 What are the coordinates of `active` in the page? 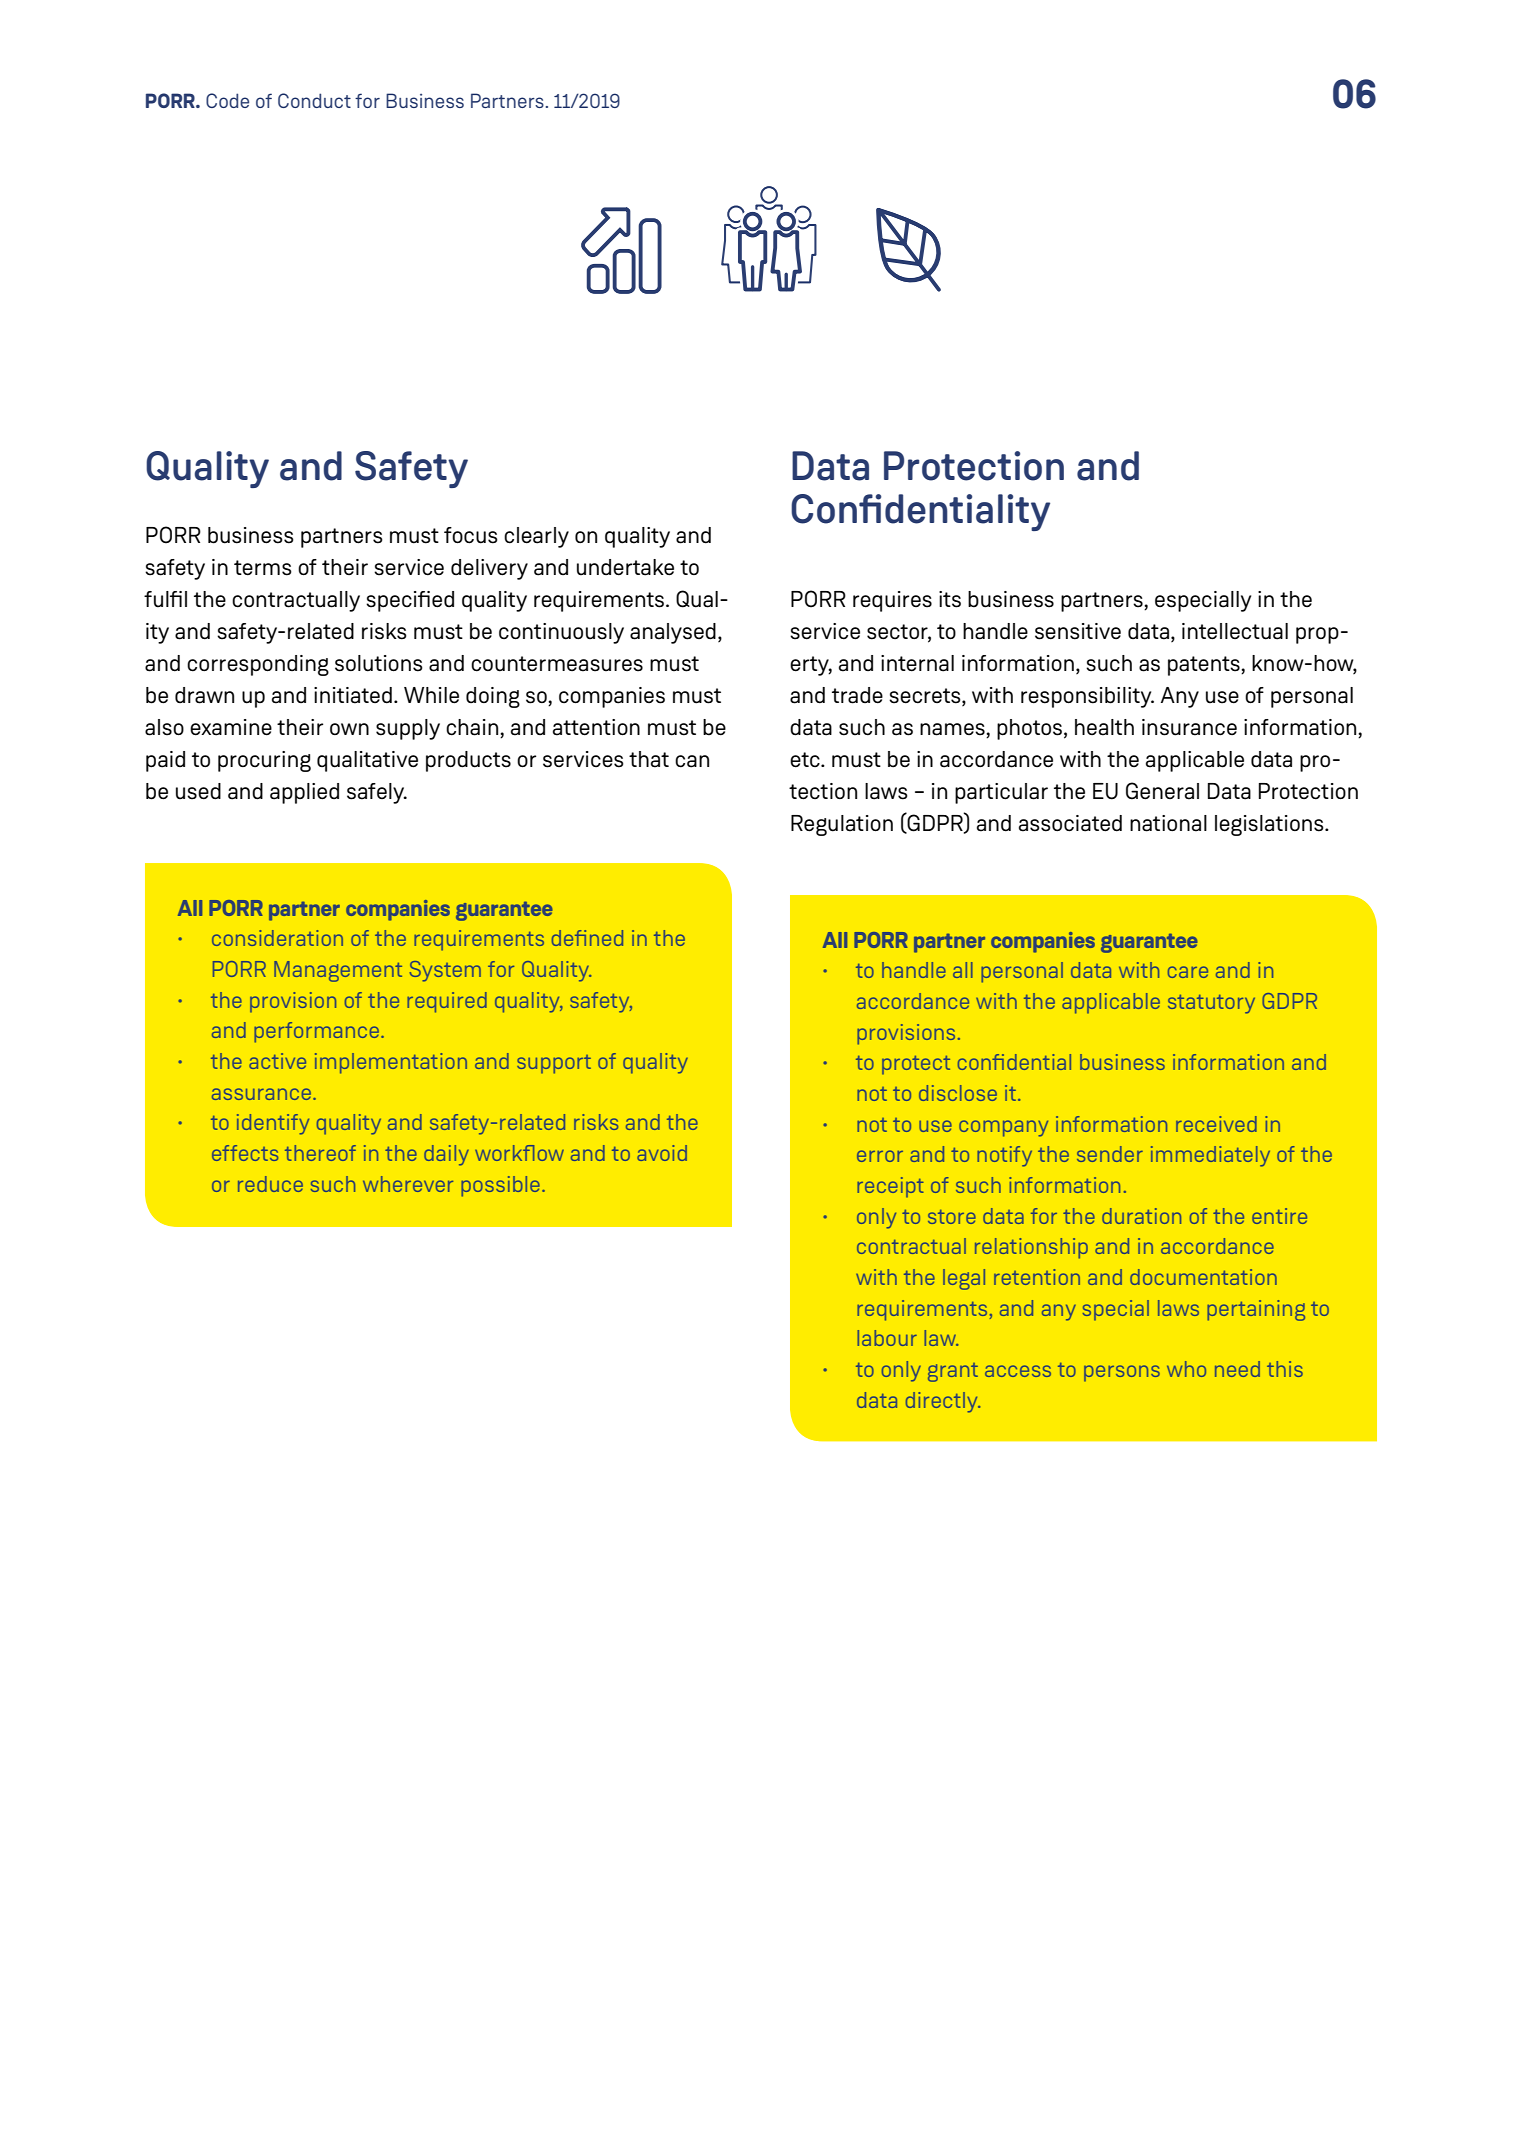 It's located at (277, 1061).
